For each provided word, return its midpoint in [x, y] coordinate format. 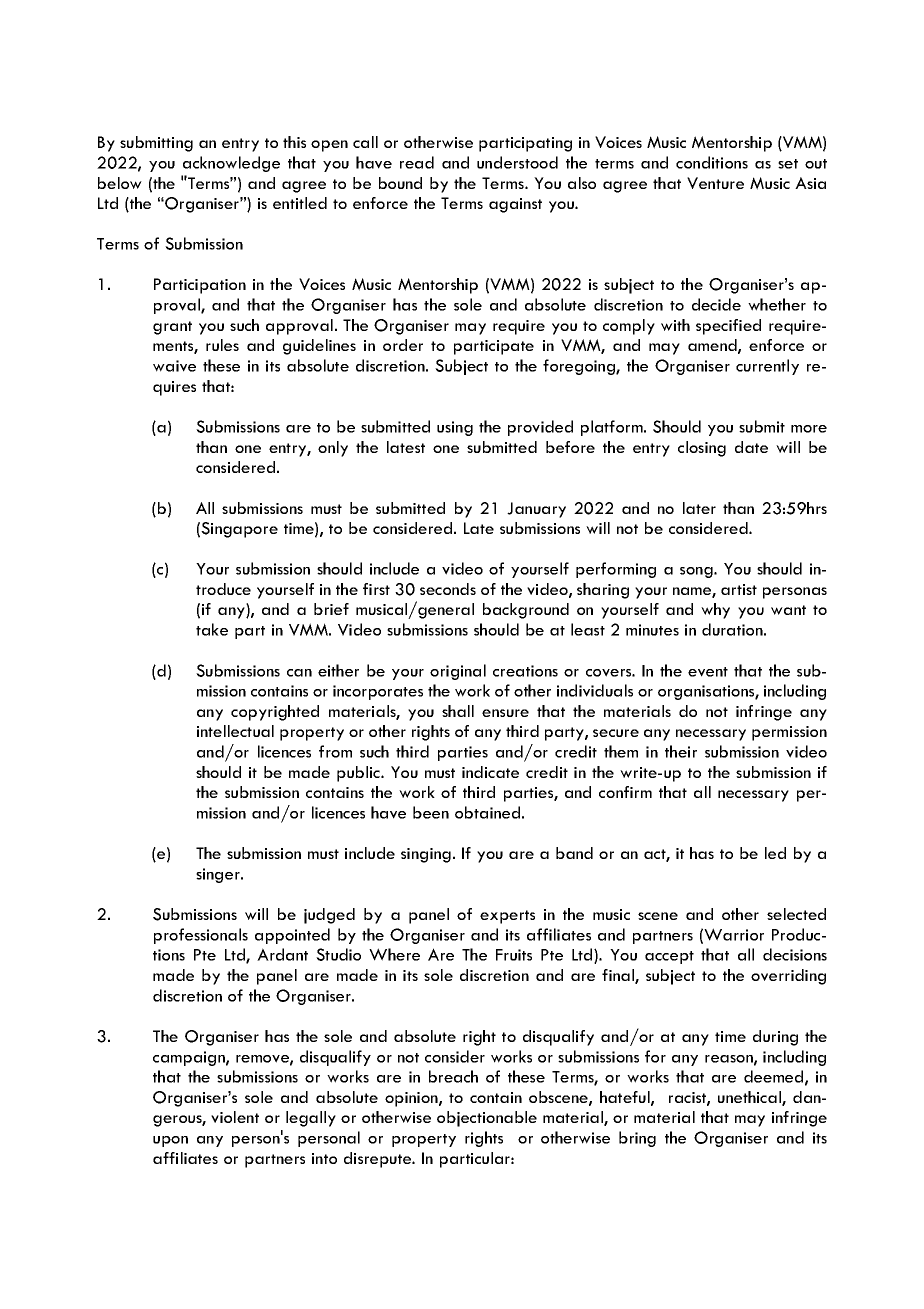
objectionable [487, 1119]
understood [517, 162]
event [708, 672]
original [458, 672]
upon [170, 1141]
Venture [715, 183]
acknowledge [231, 164]
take [212, 629]
